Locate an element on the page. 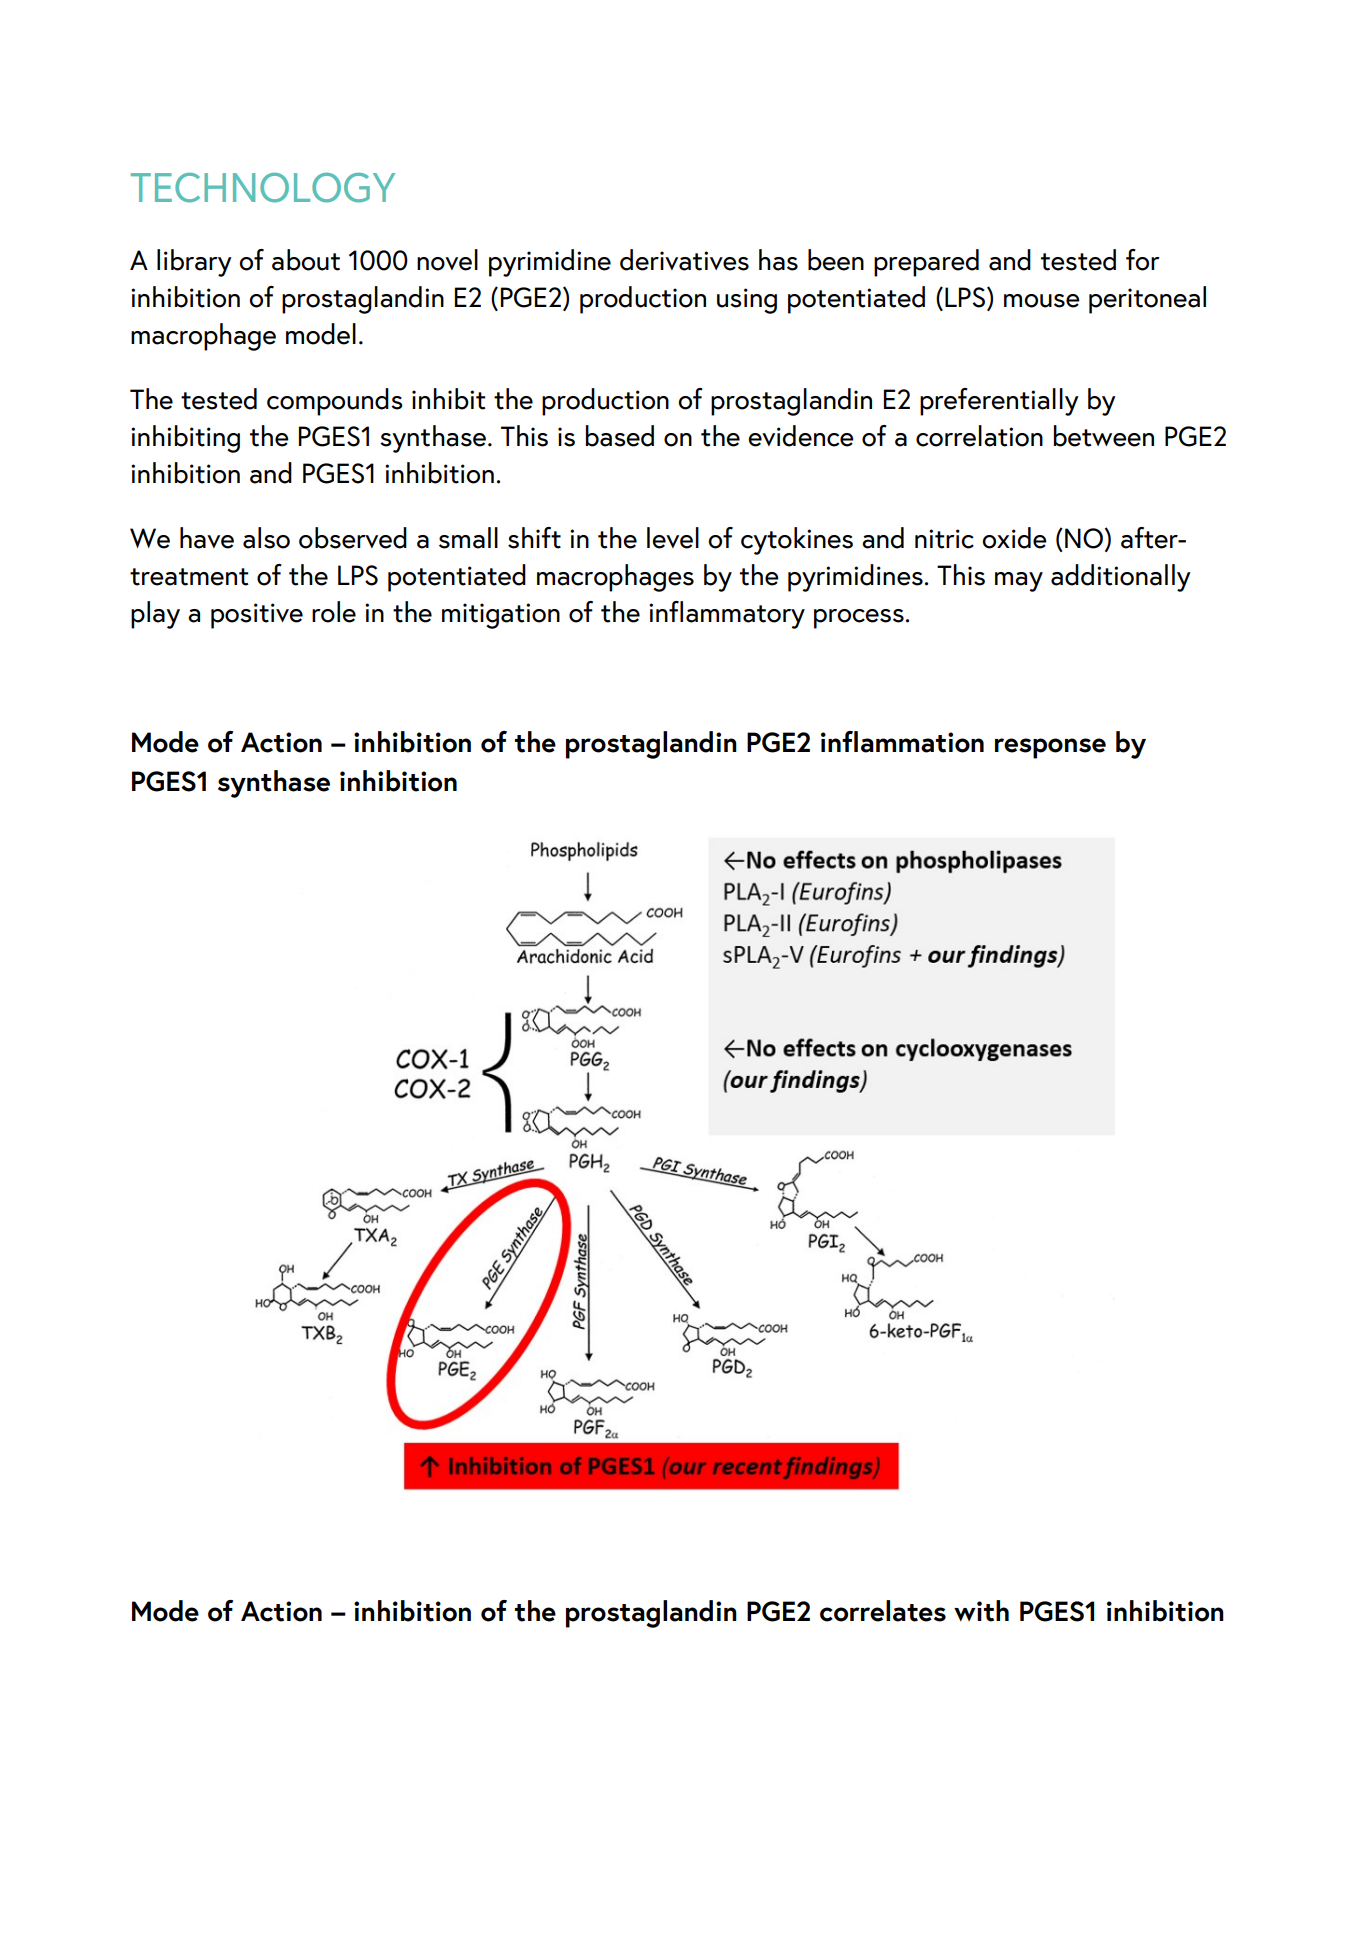 The image size is (1367, 1933). response is located at coordinates (1050, 748).
